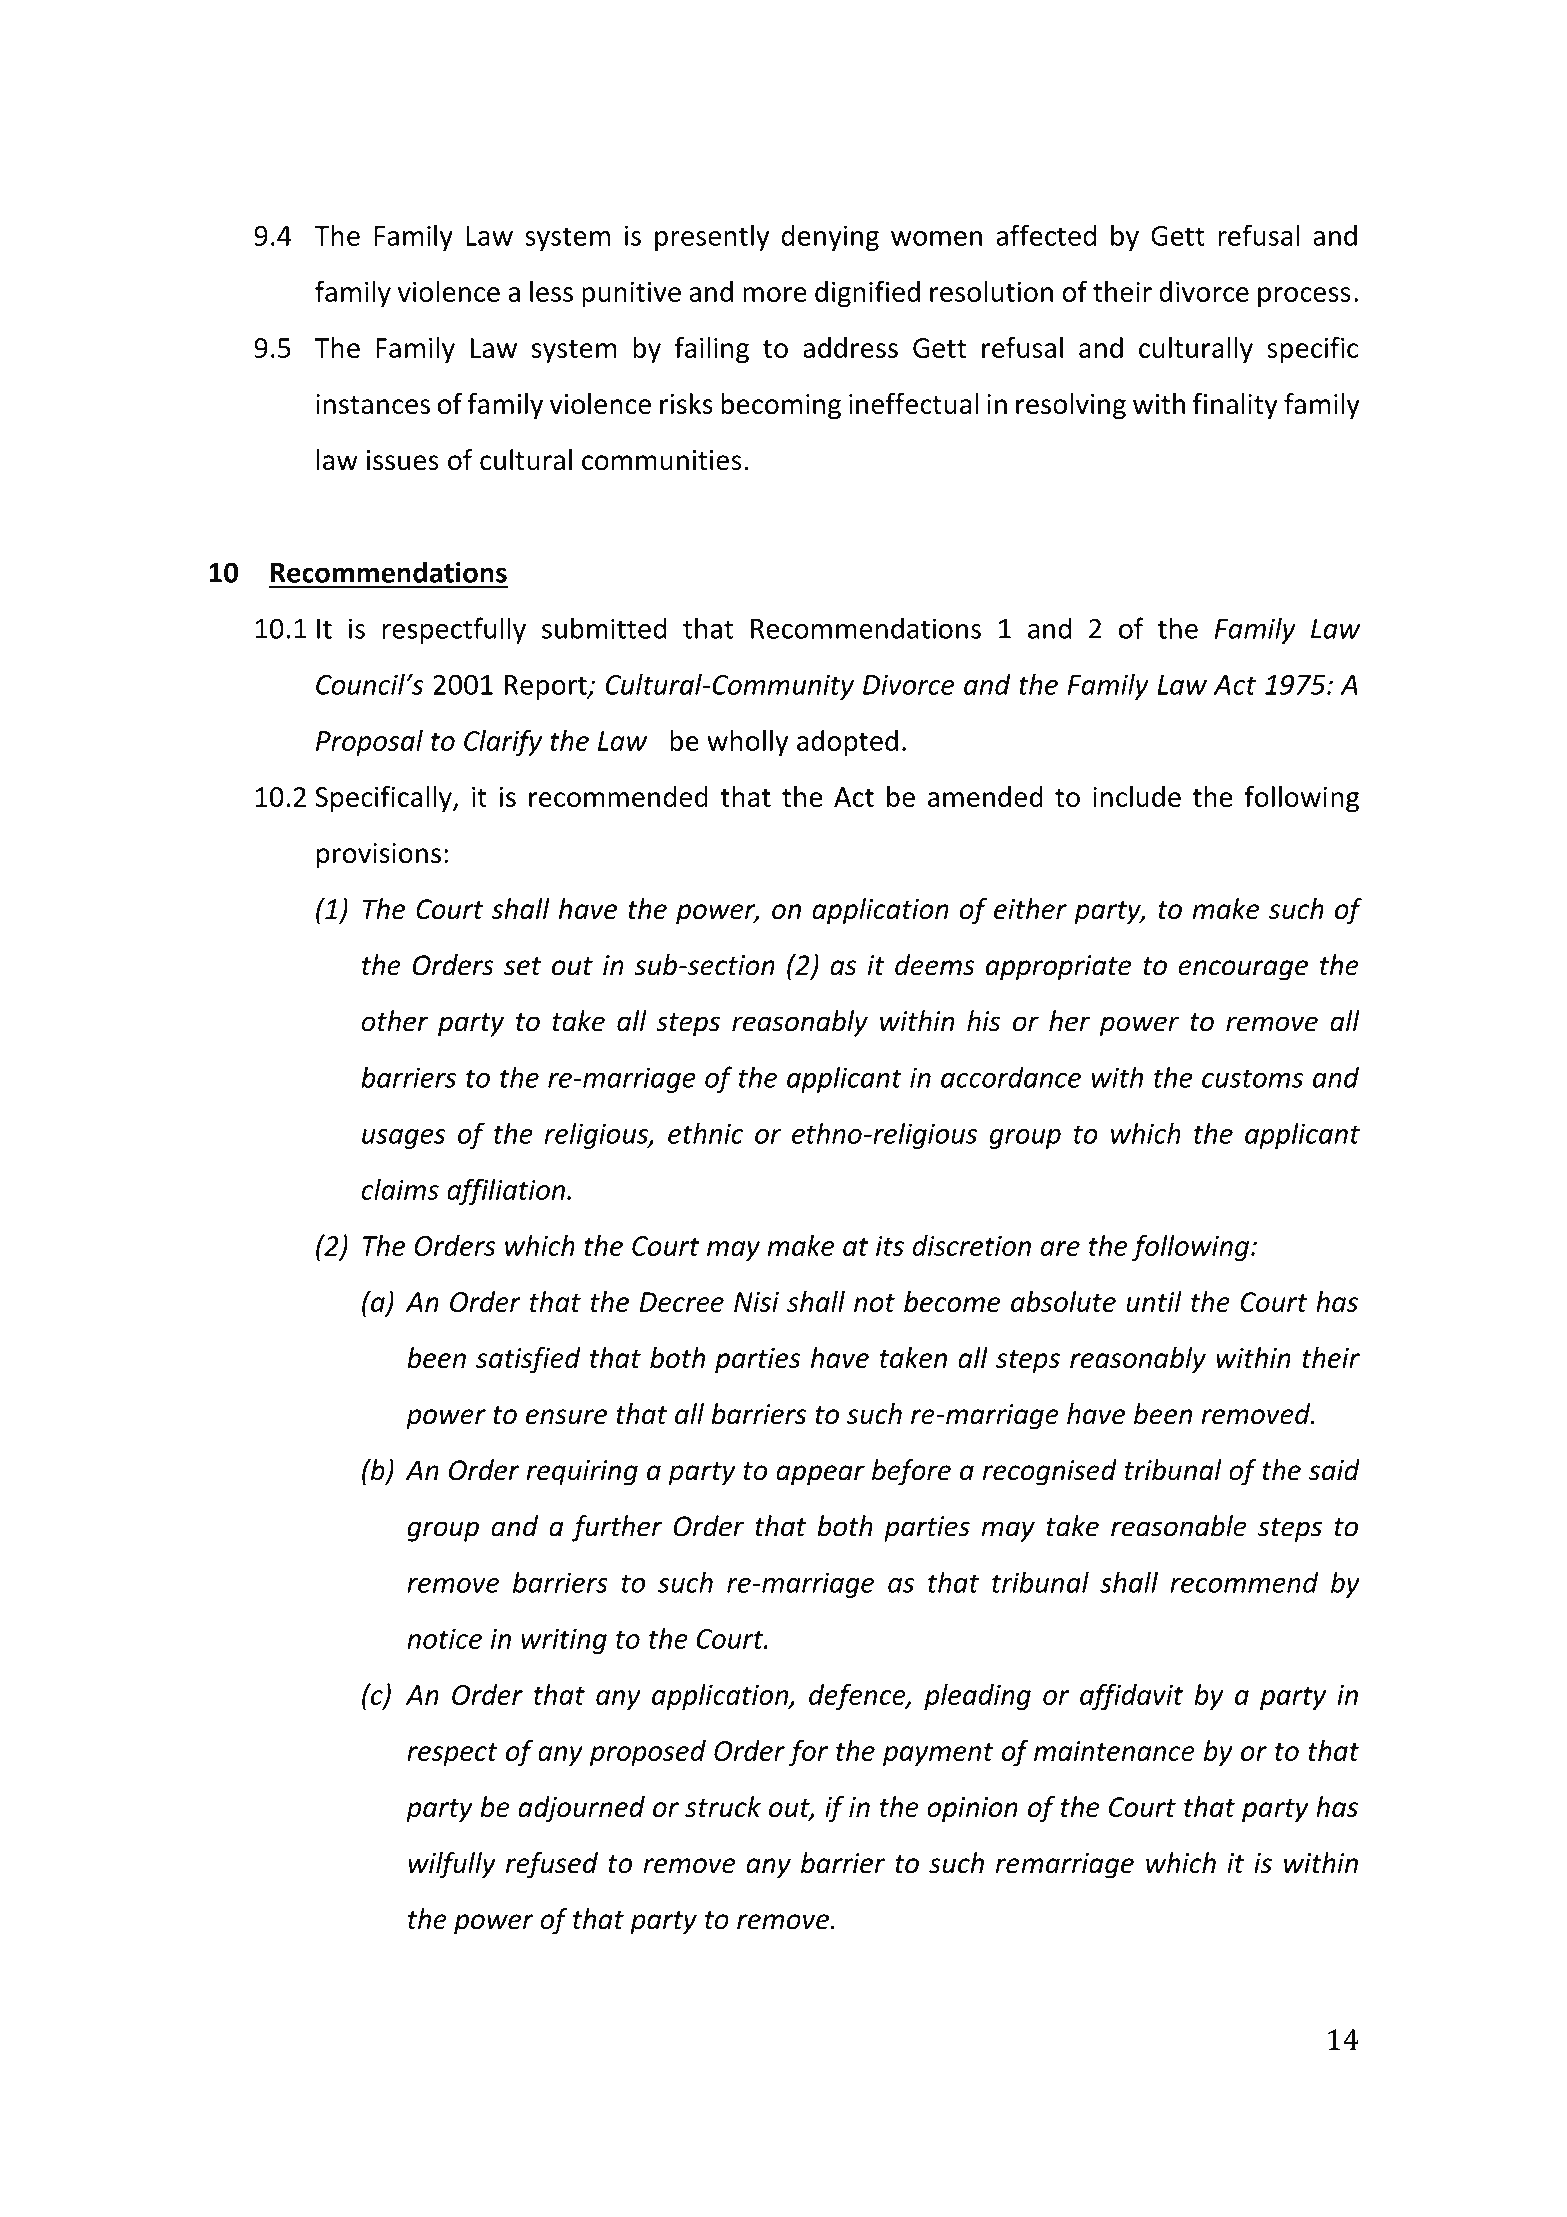 This screenshot has width=1567, height=2217. Describe the element at coordinates (551, 291) in the screenshot. I see `less` at that location.
